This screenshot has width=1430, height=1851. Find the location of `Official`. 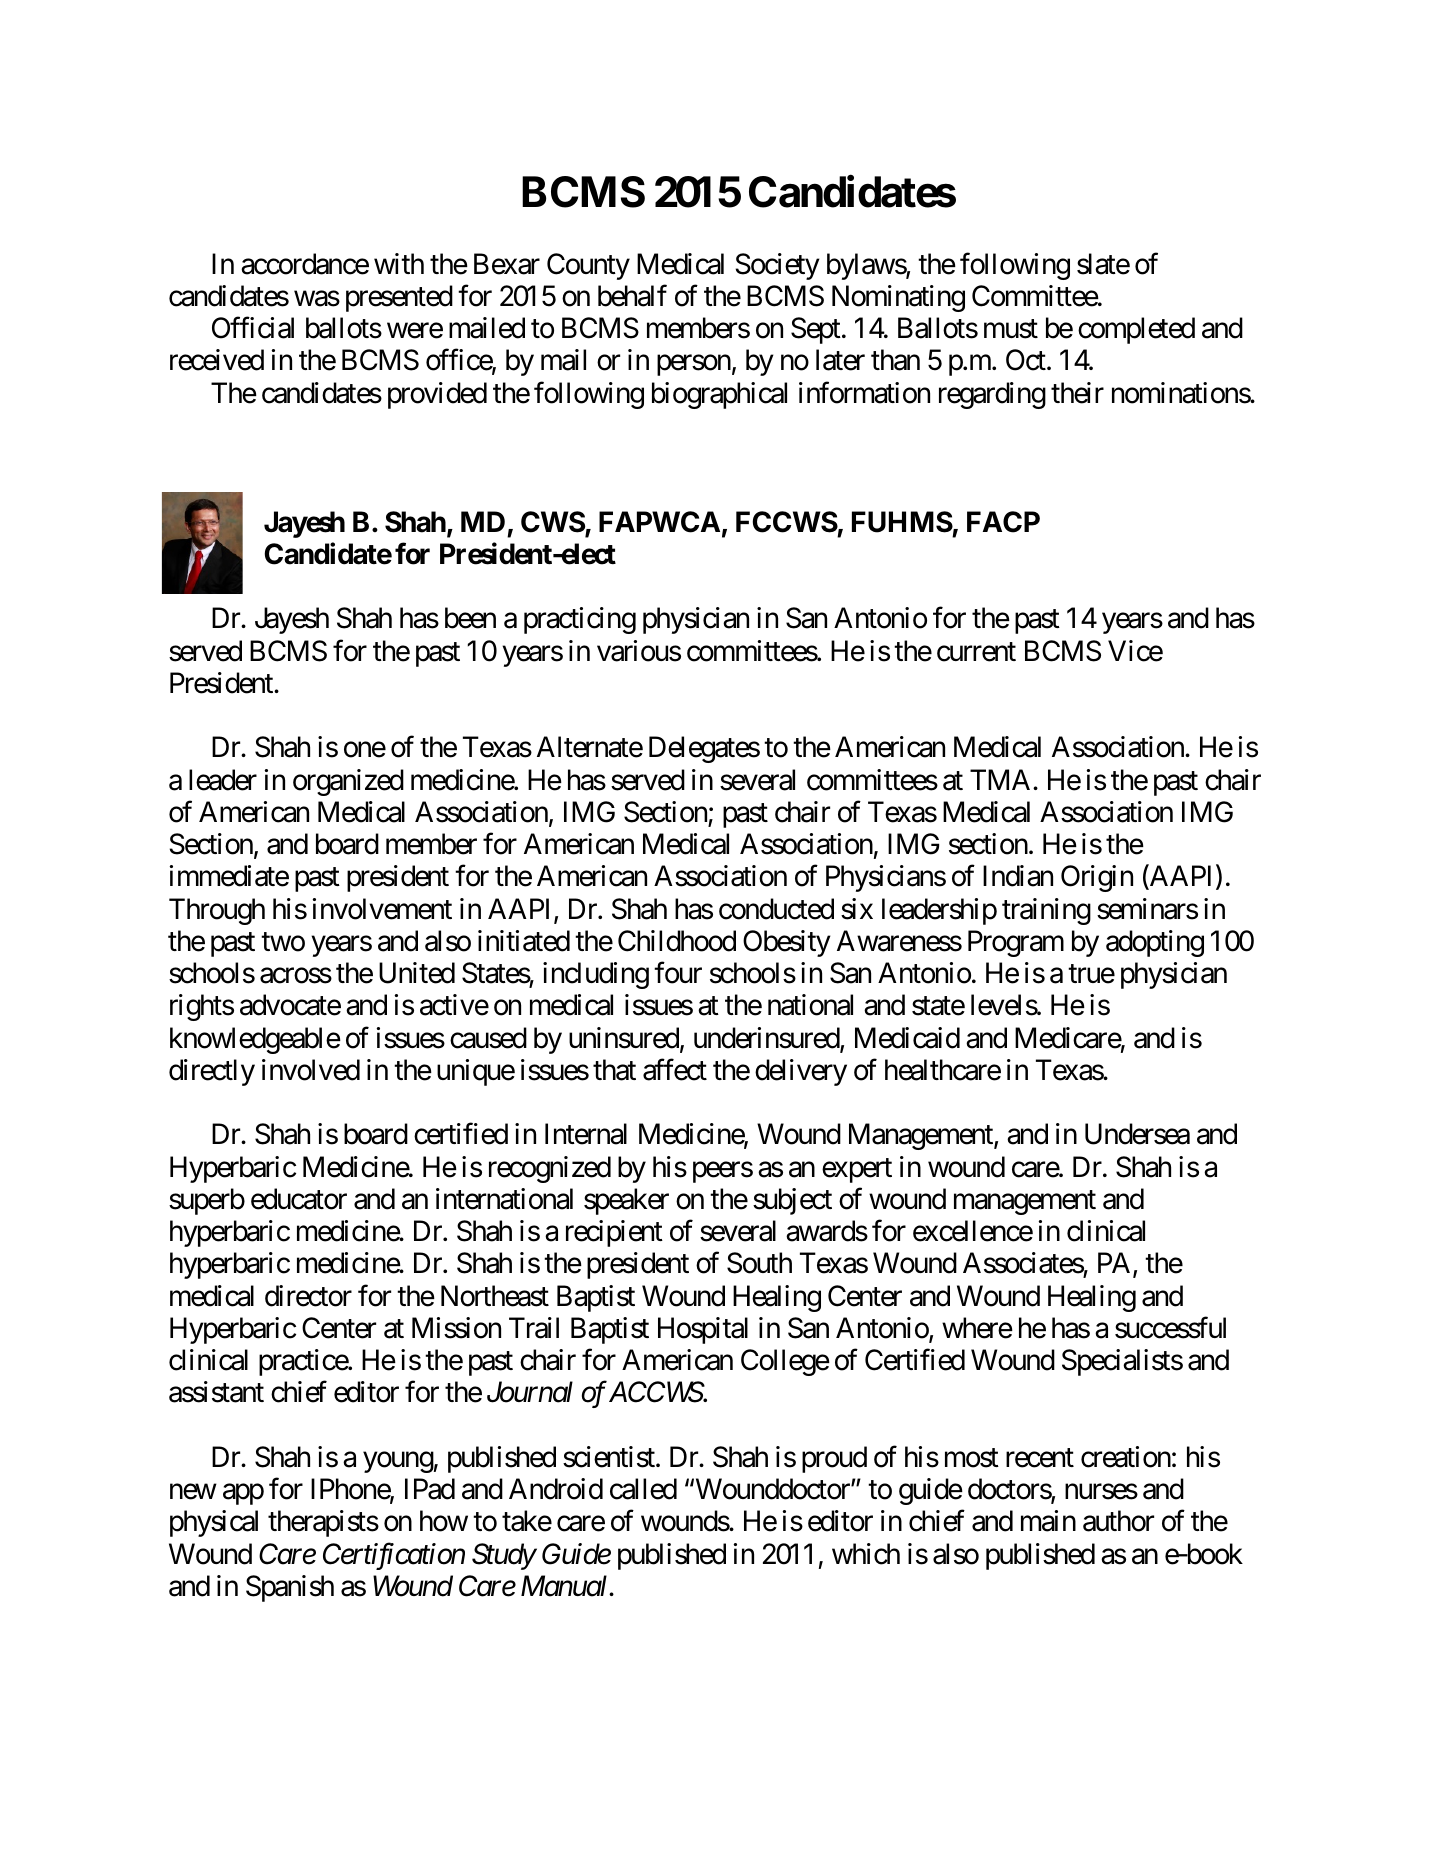

Official is located at coordinates (253, 328).
